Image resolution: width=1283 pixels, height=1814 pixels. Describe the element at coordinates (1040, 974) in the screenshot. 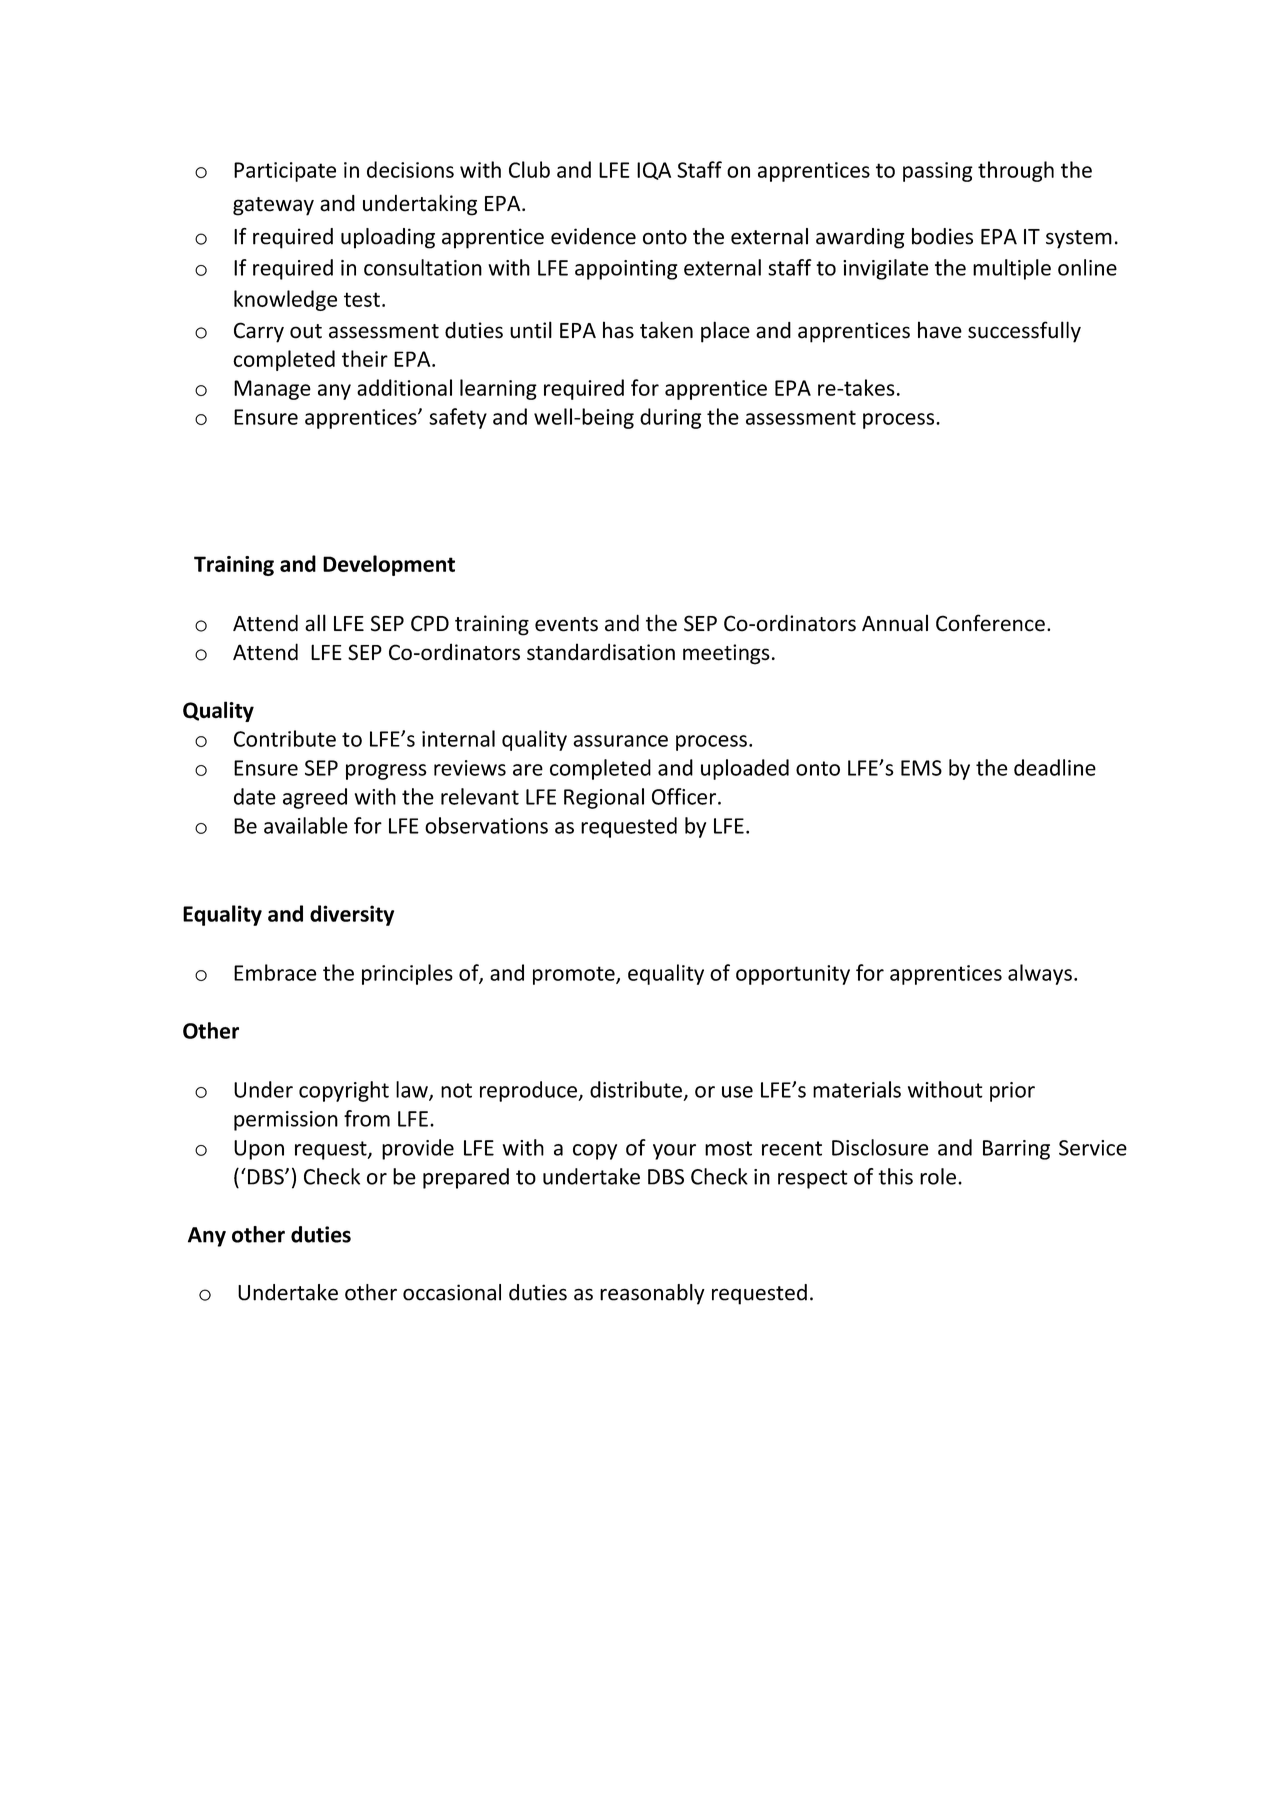

I see `always` at that location.
